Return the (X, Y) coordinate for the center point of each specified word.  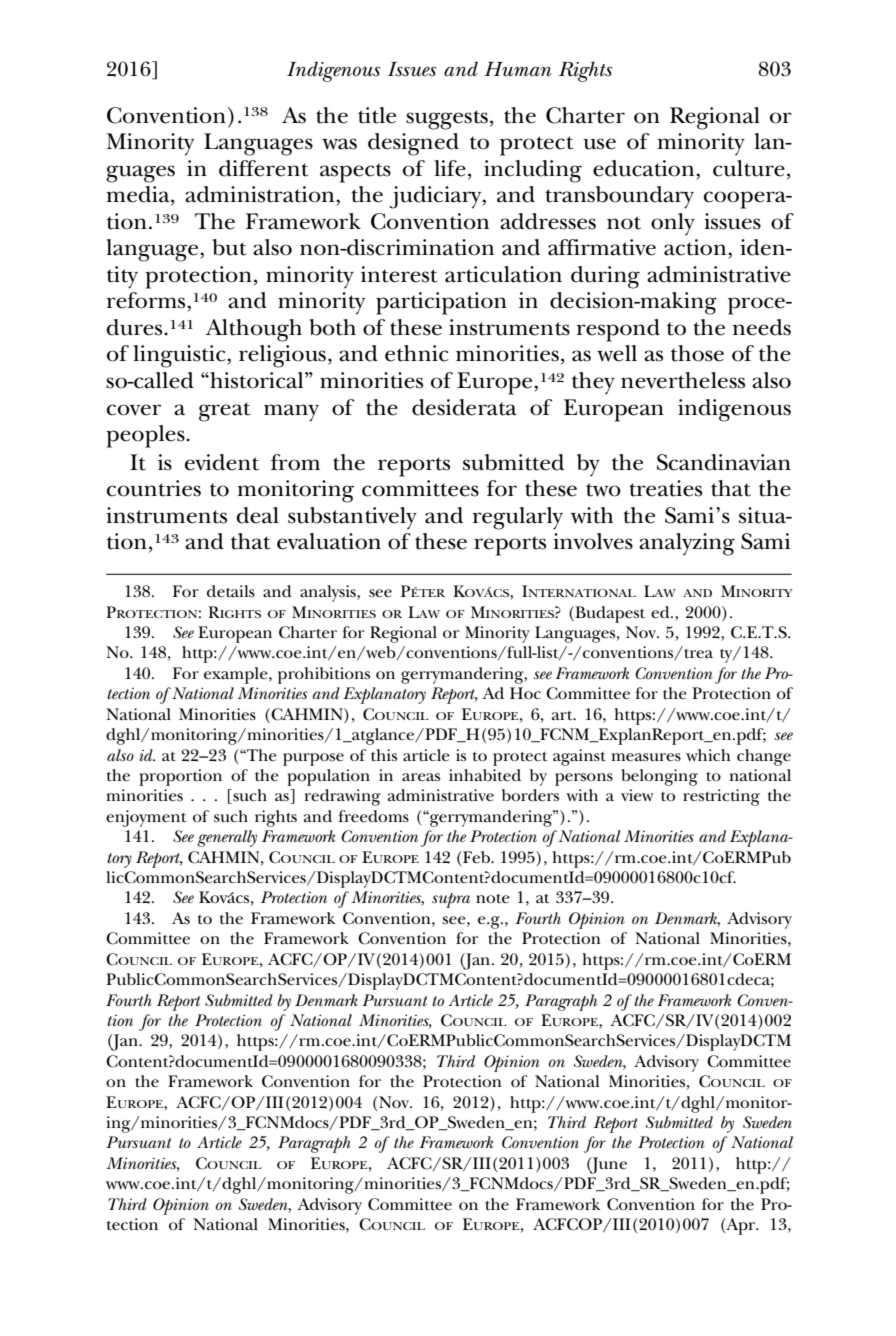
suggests (447, 120)
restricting (721, 797)
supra (451, 900)
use (599, 144)
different (263, 168)
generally (227, 838)
